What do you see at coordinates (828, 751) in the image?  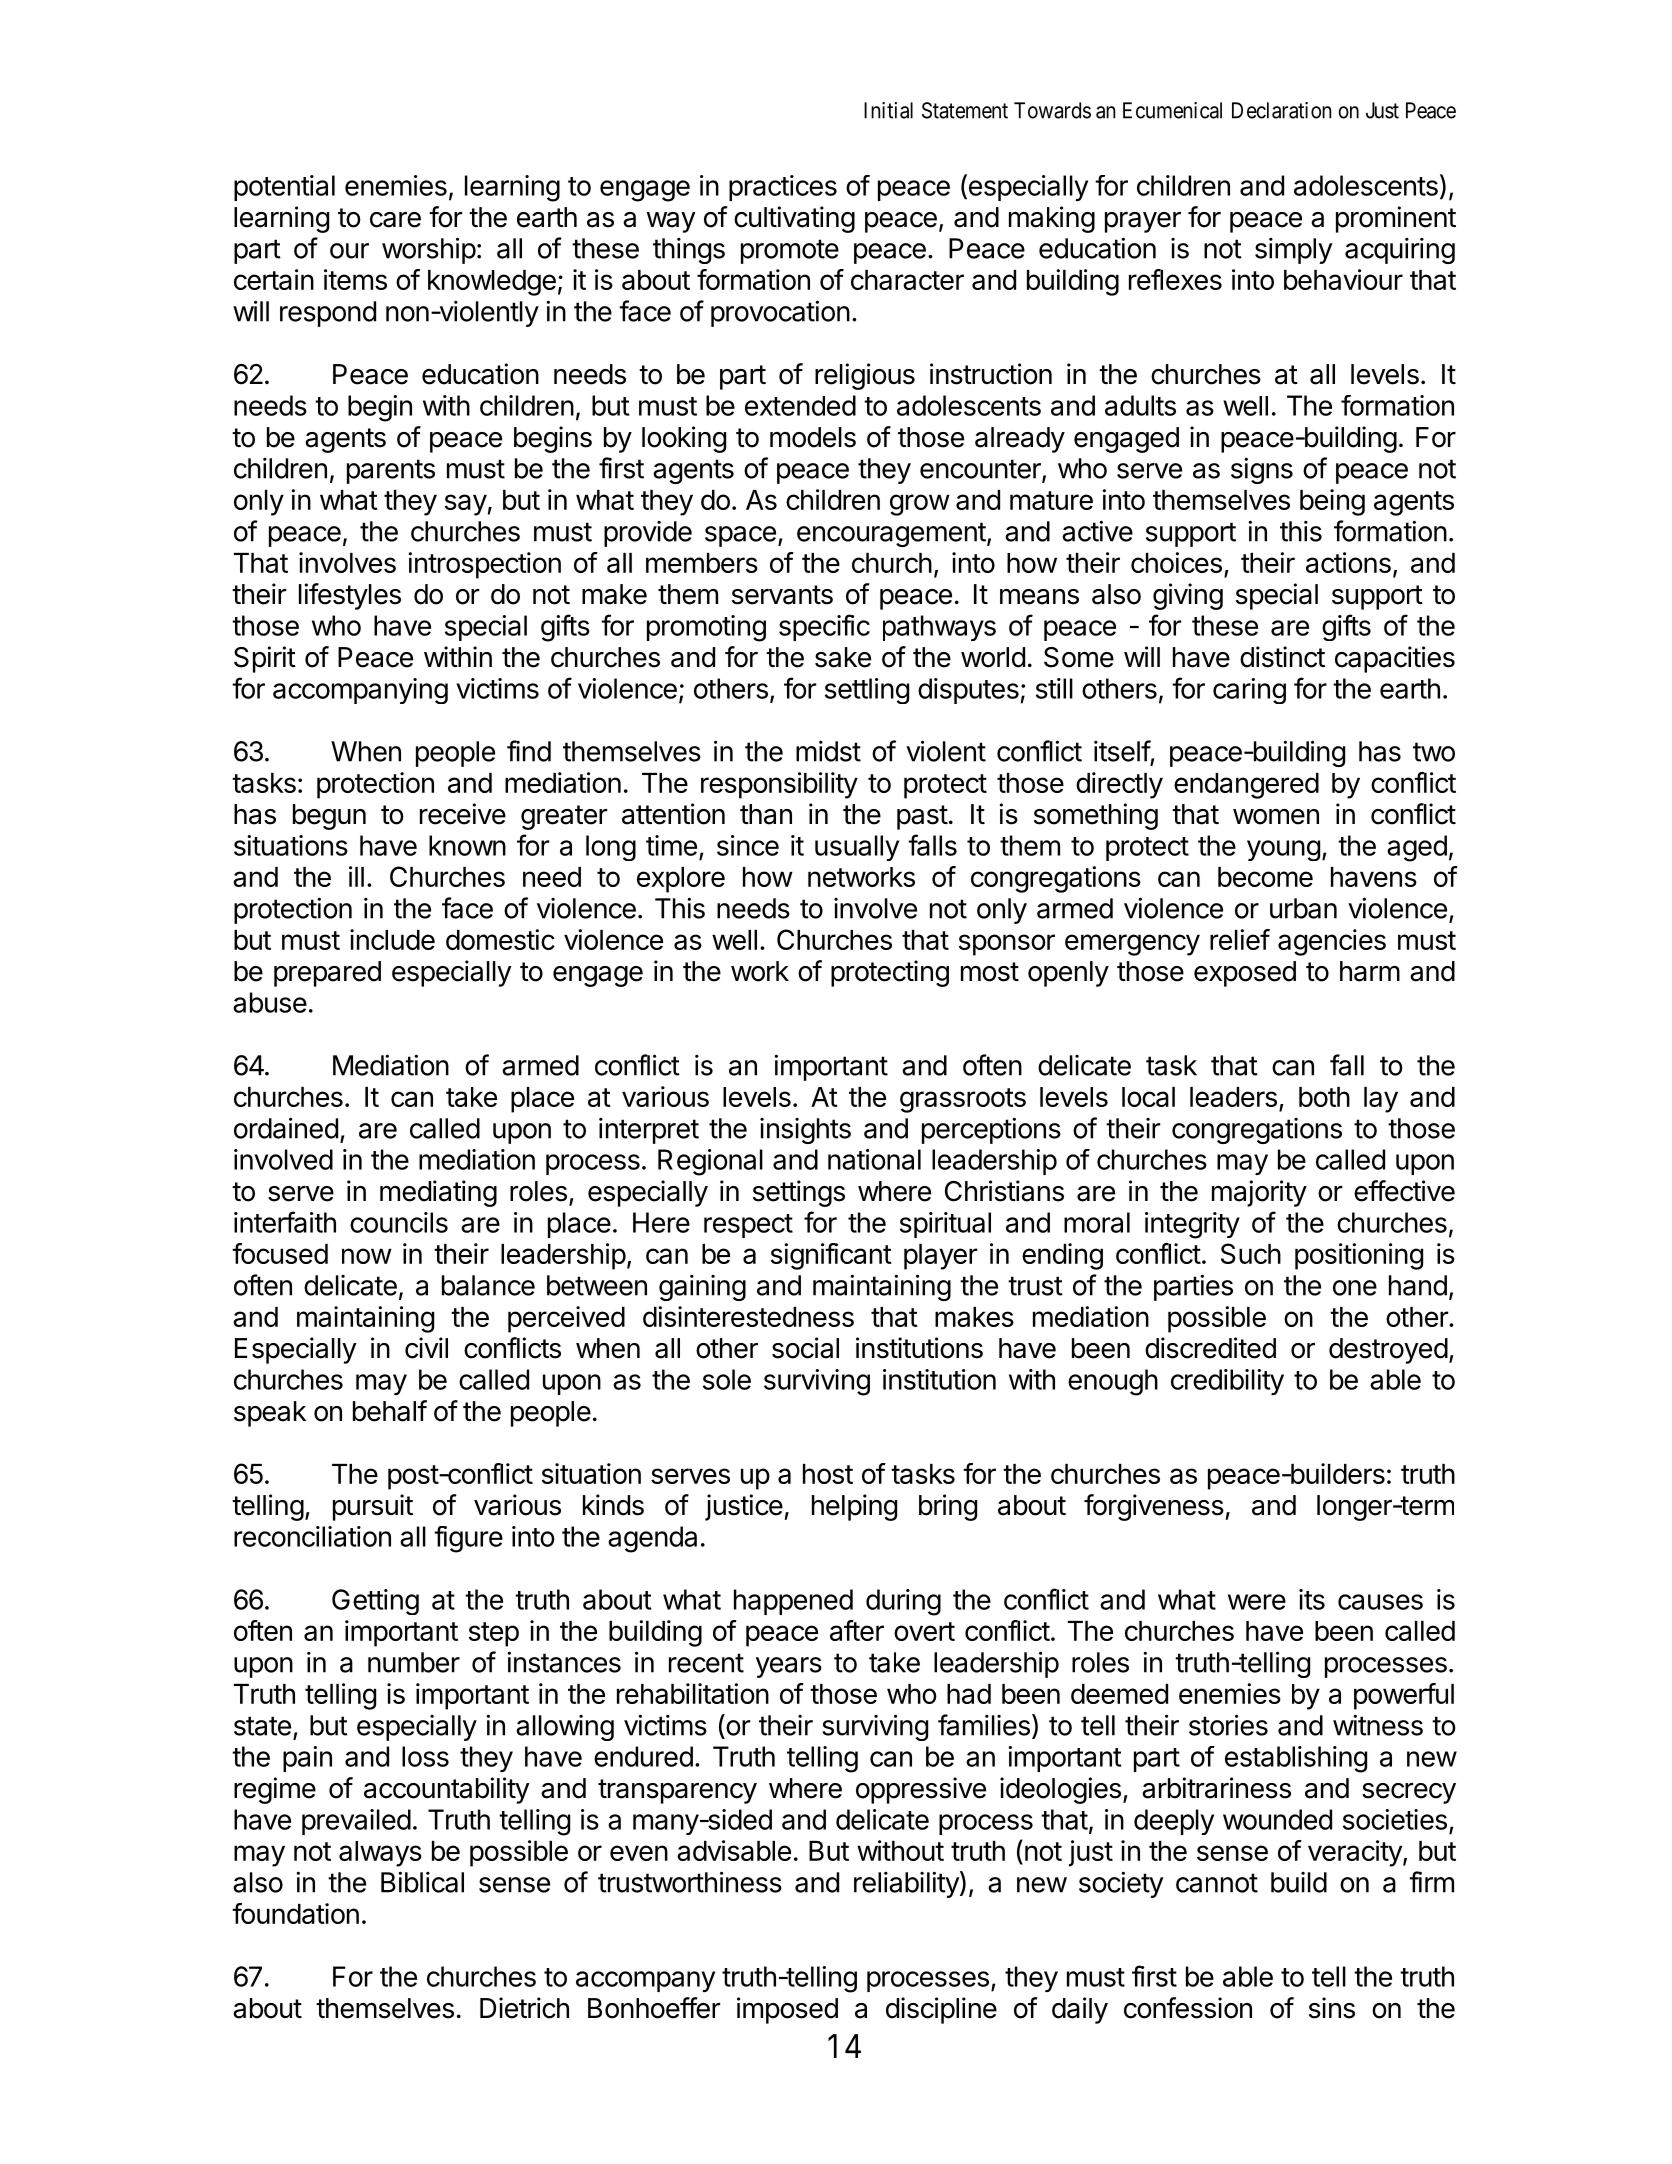 I see `midst` at bounding box center [828, 751].
